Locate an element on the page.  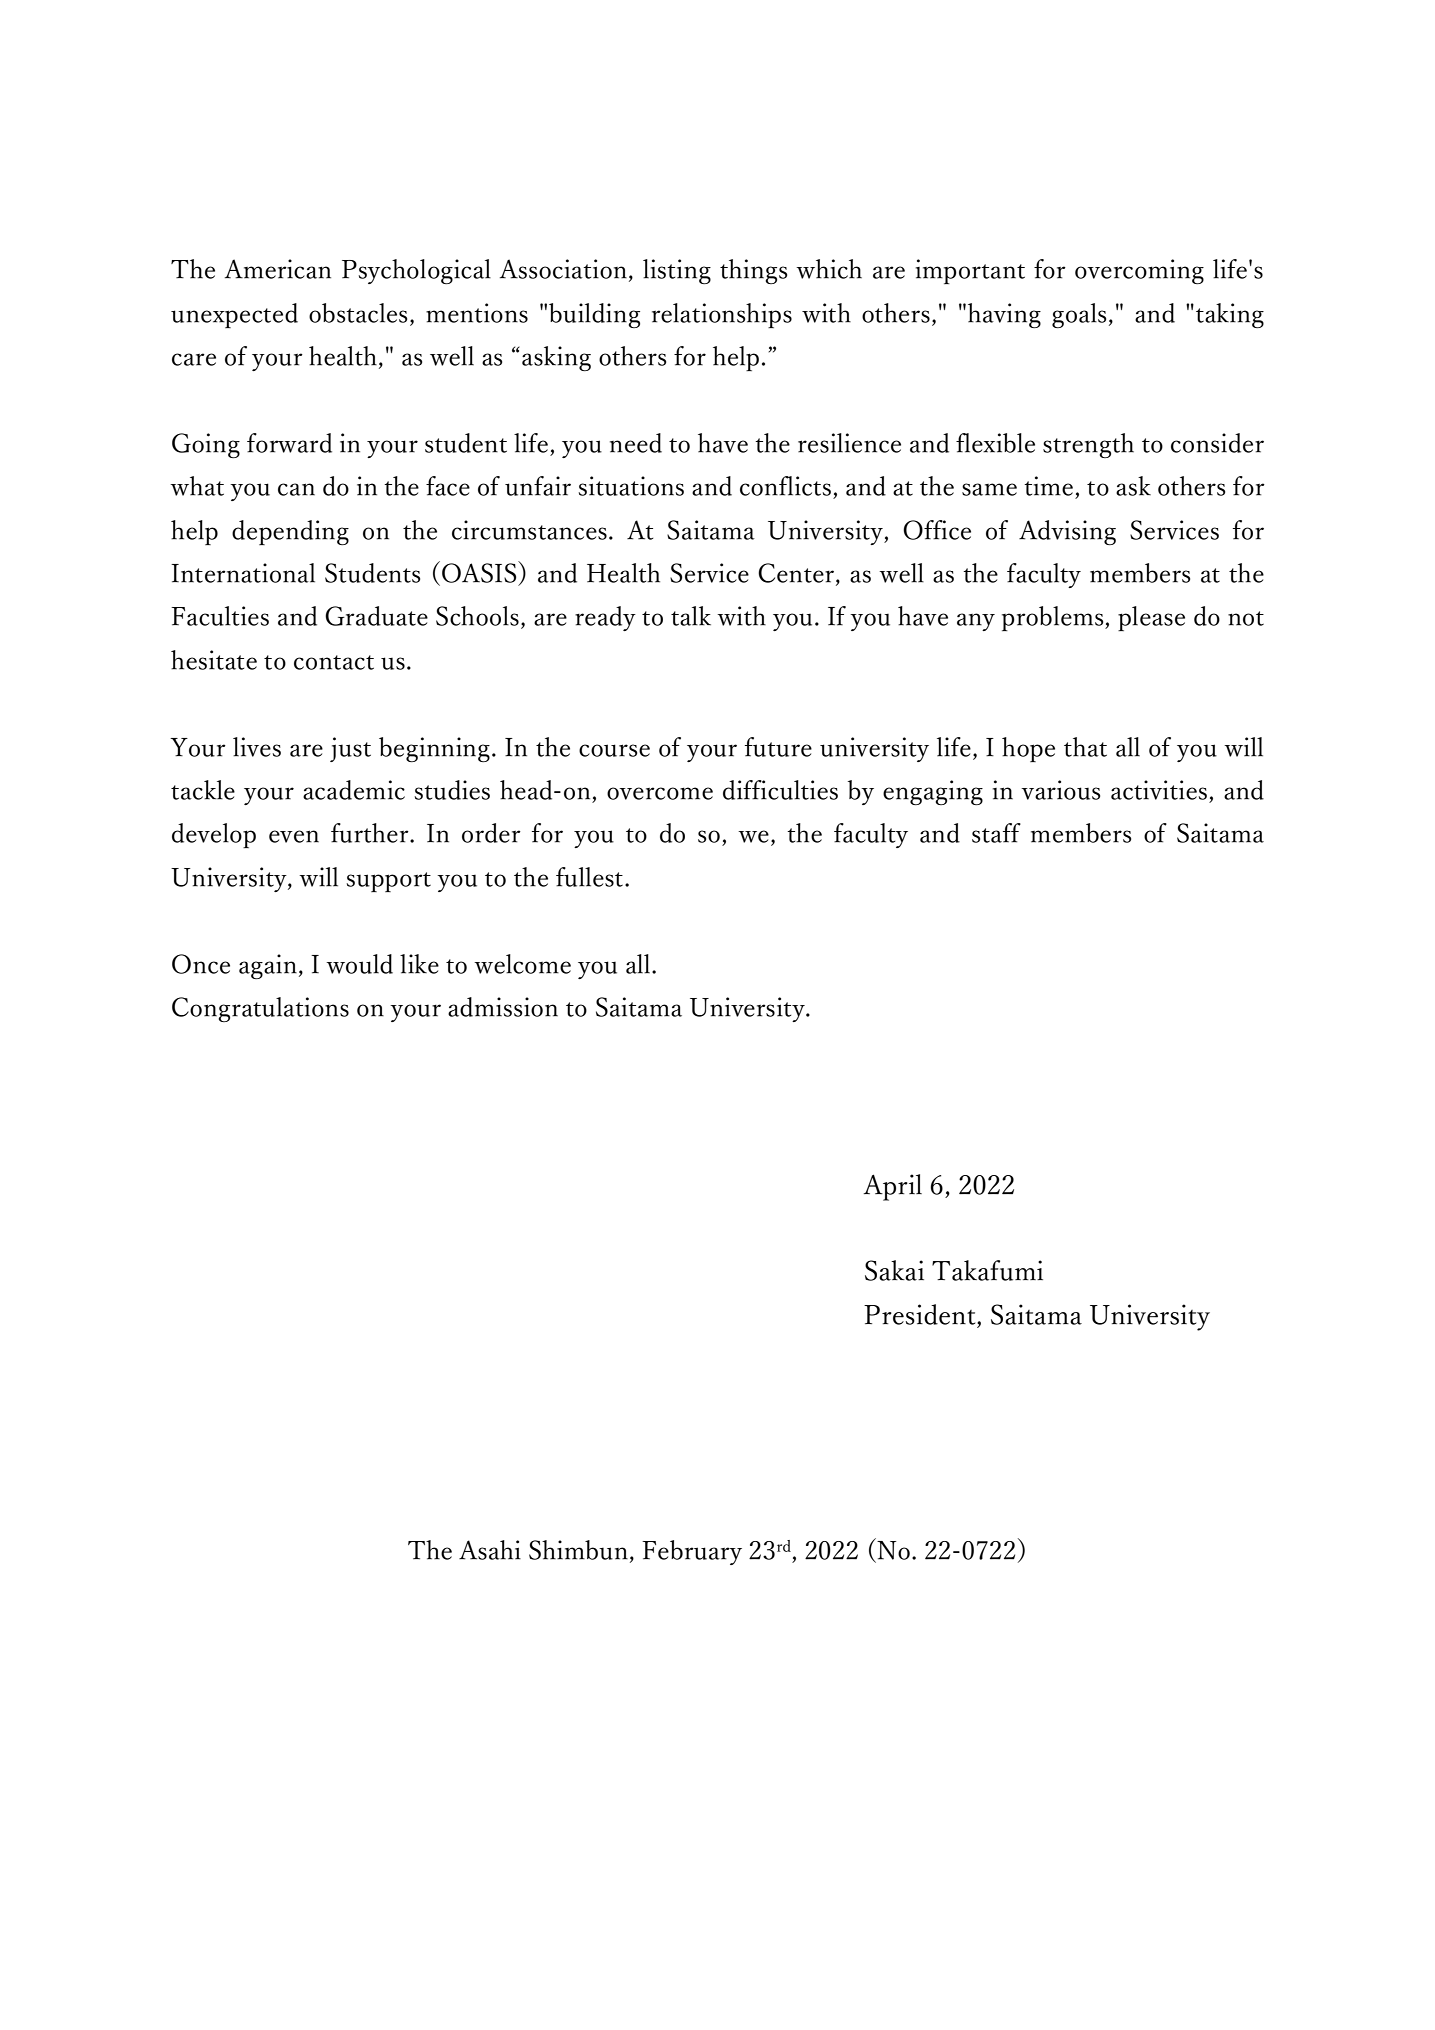
April is located at coordinates (892, 1187).
